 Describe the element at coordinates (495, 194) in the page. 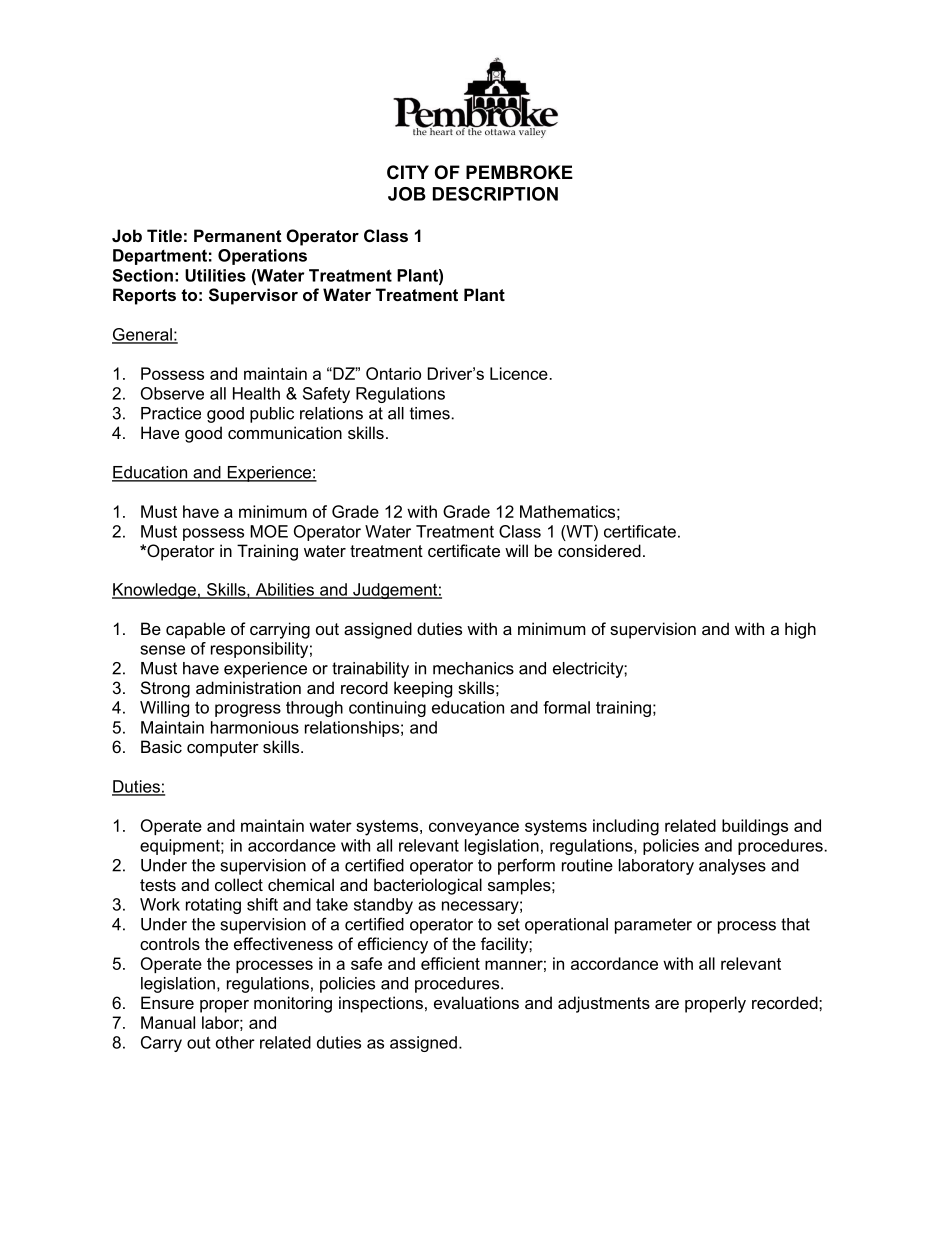

I see `DESCRIPTION` at that location.
